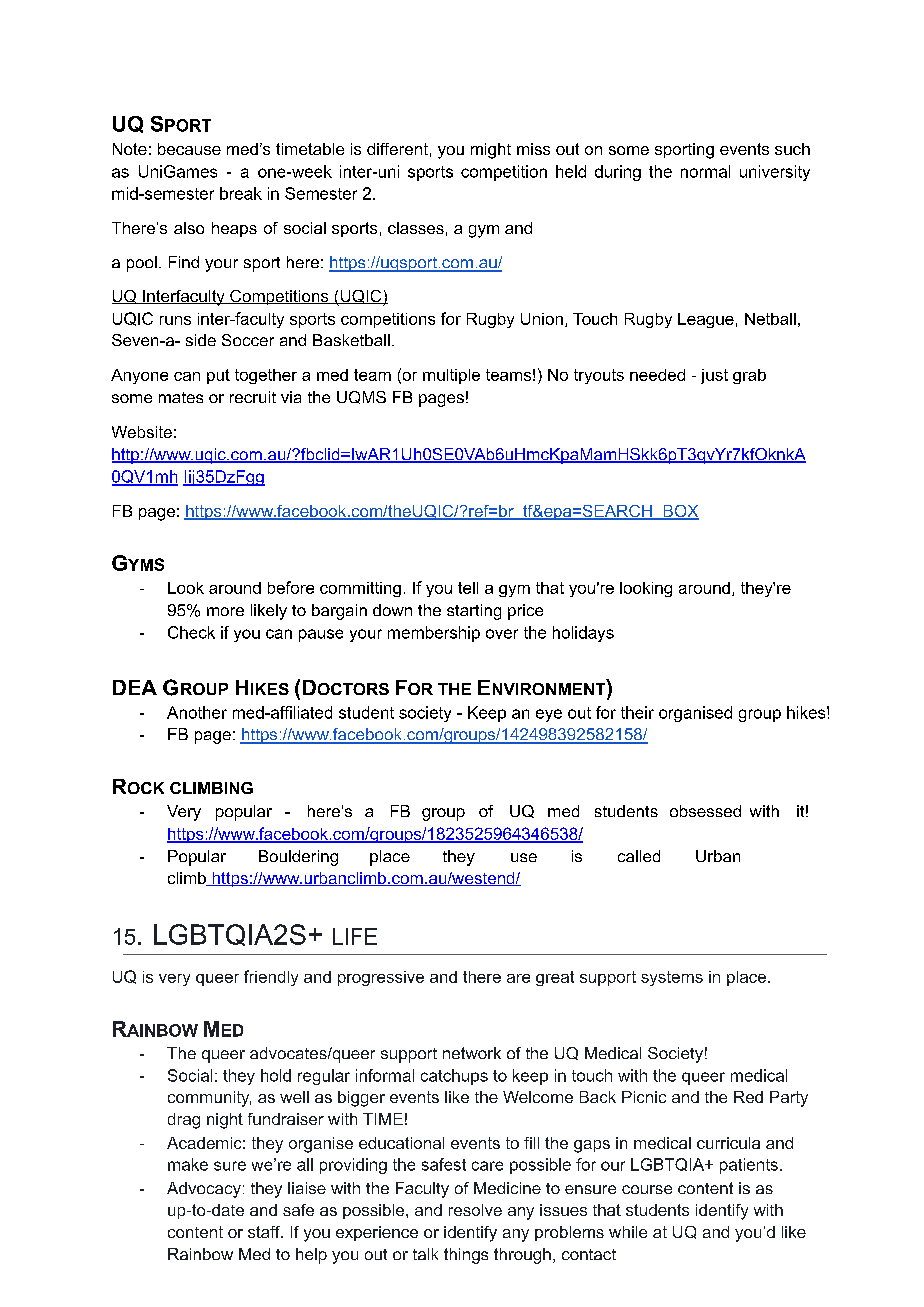 Image resolution: width=924 pixels, height=1307 pixels. Describe the element at coordinates (451, 376) in the screenshot. I see `multiple` at that location.
